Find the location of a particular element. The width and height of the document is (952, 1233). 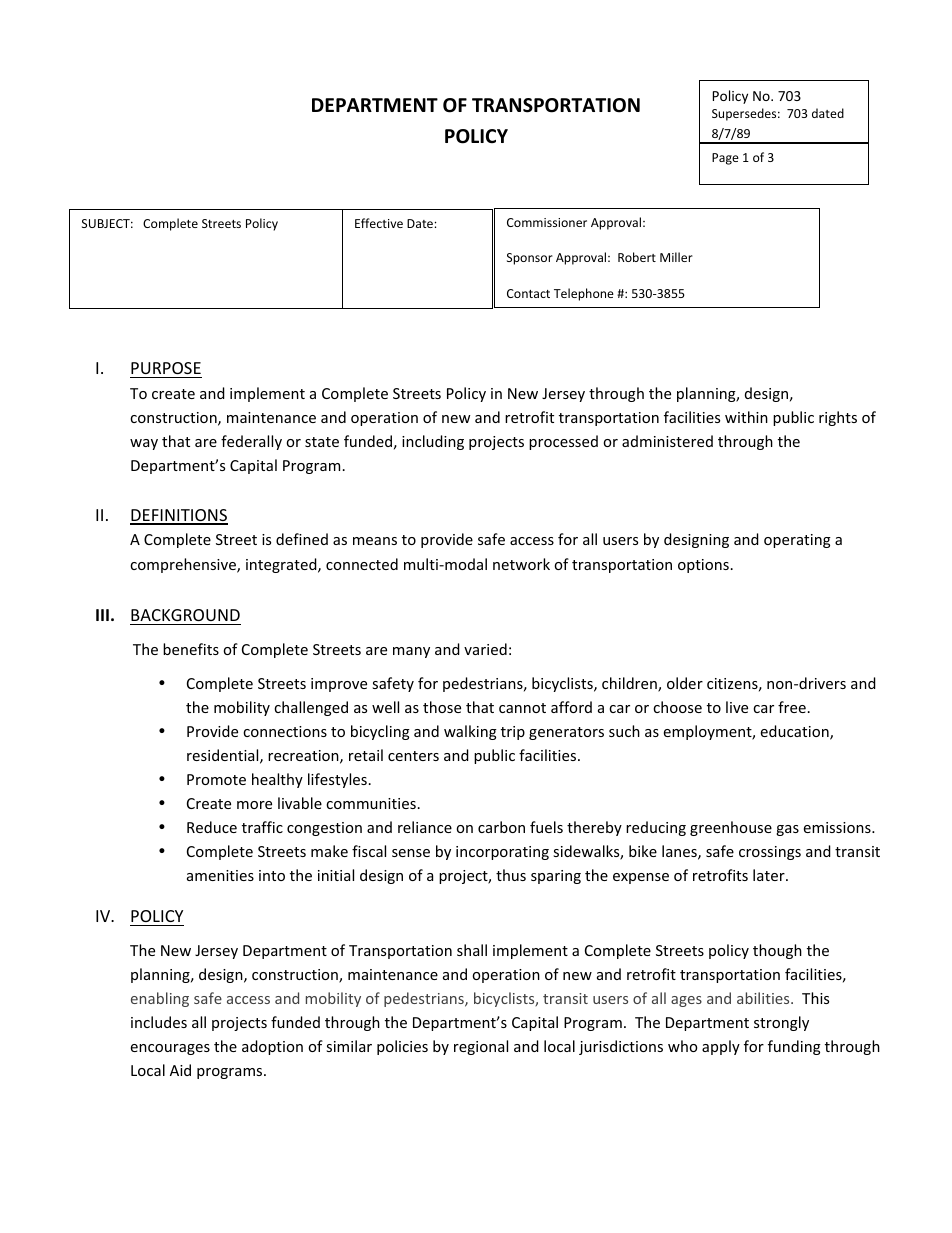

Commissioner is located at coordinates (547, 222).
